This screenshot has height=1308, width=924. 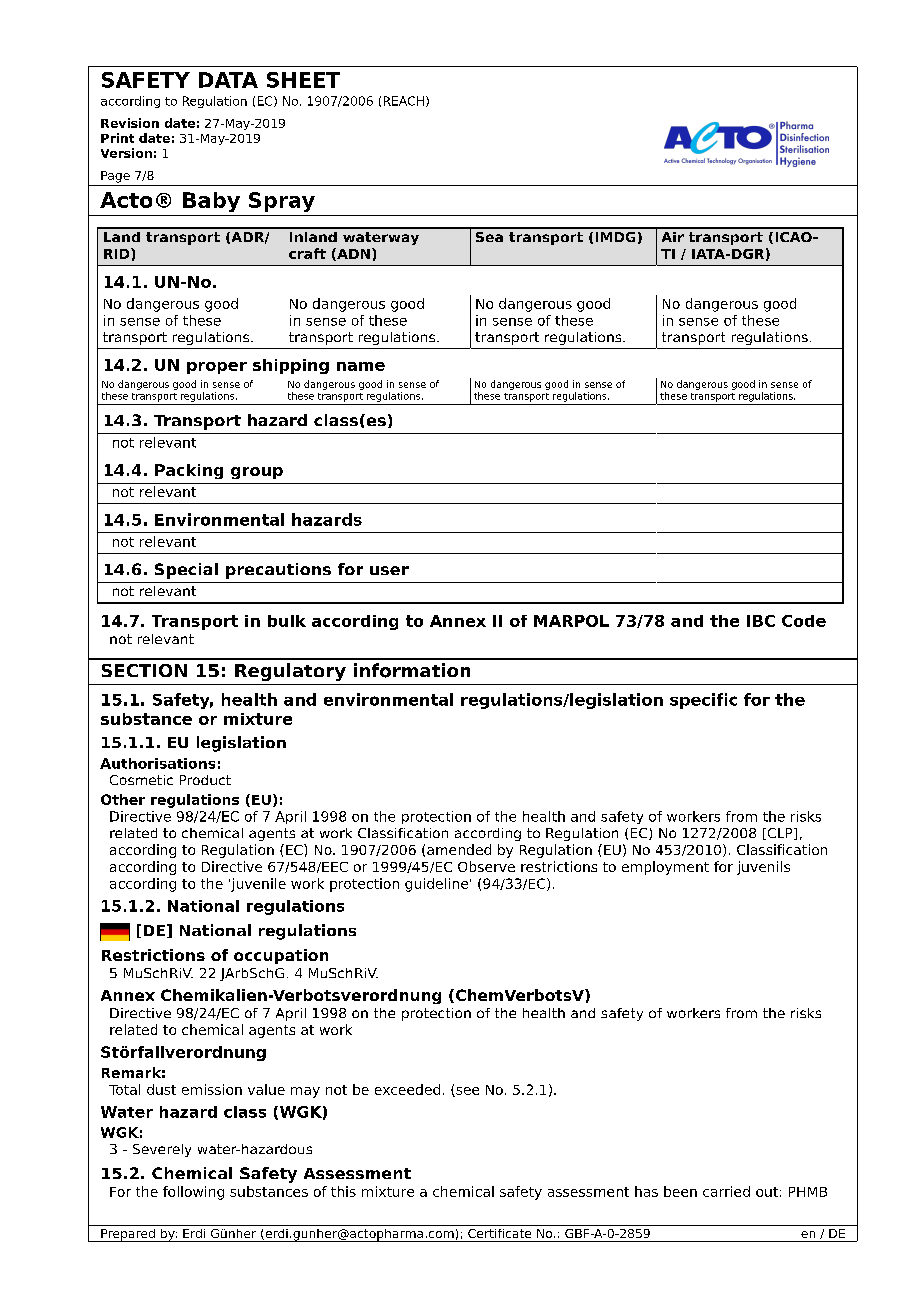 What do you see at coordinates (761, 621) in the screenshot?
I see `IBC` at bounding box center [761, 621].
